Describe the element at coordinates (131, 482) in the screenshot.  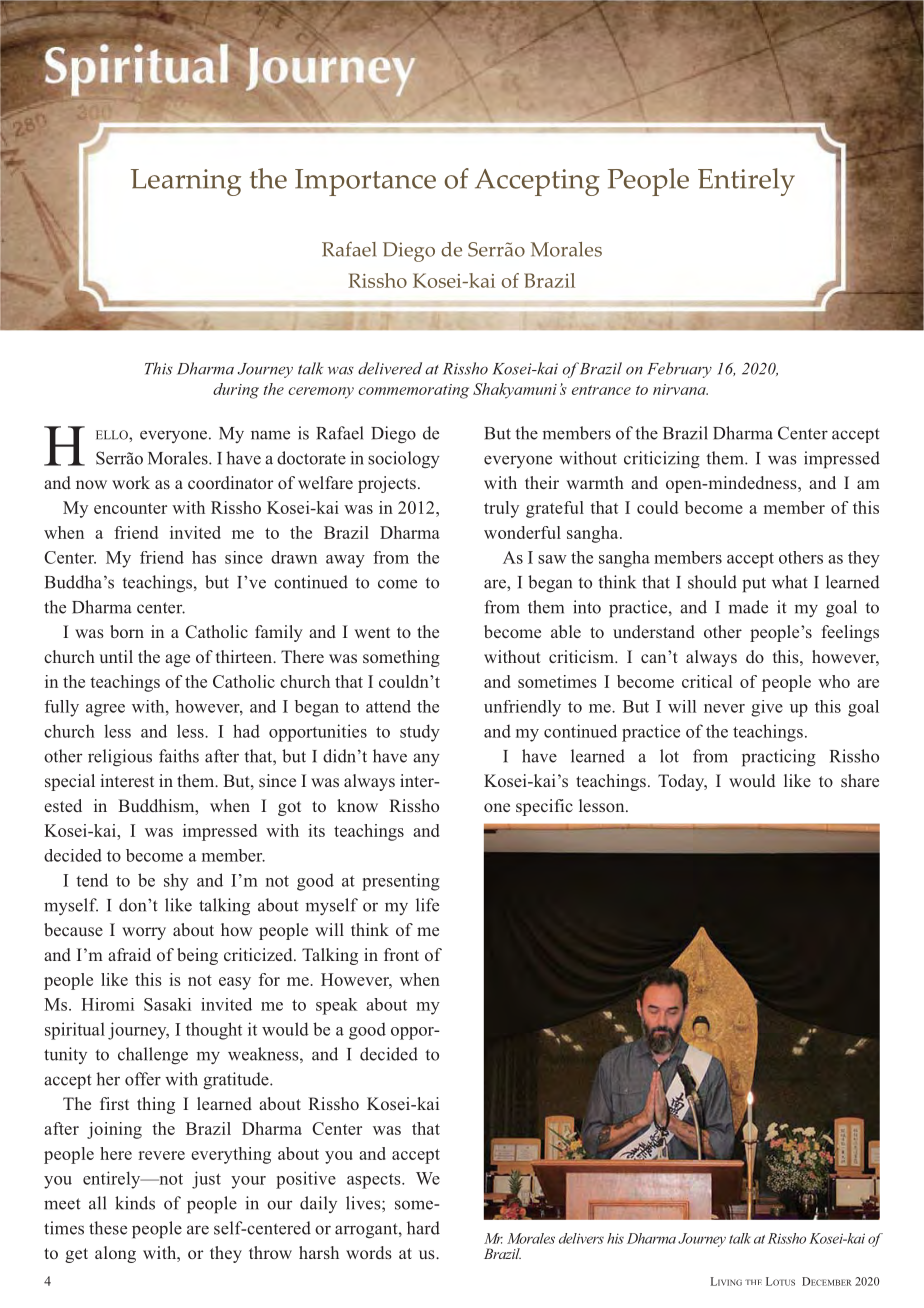
I see `work` at that location.
